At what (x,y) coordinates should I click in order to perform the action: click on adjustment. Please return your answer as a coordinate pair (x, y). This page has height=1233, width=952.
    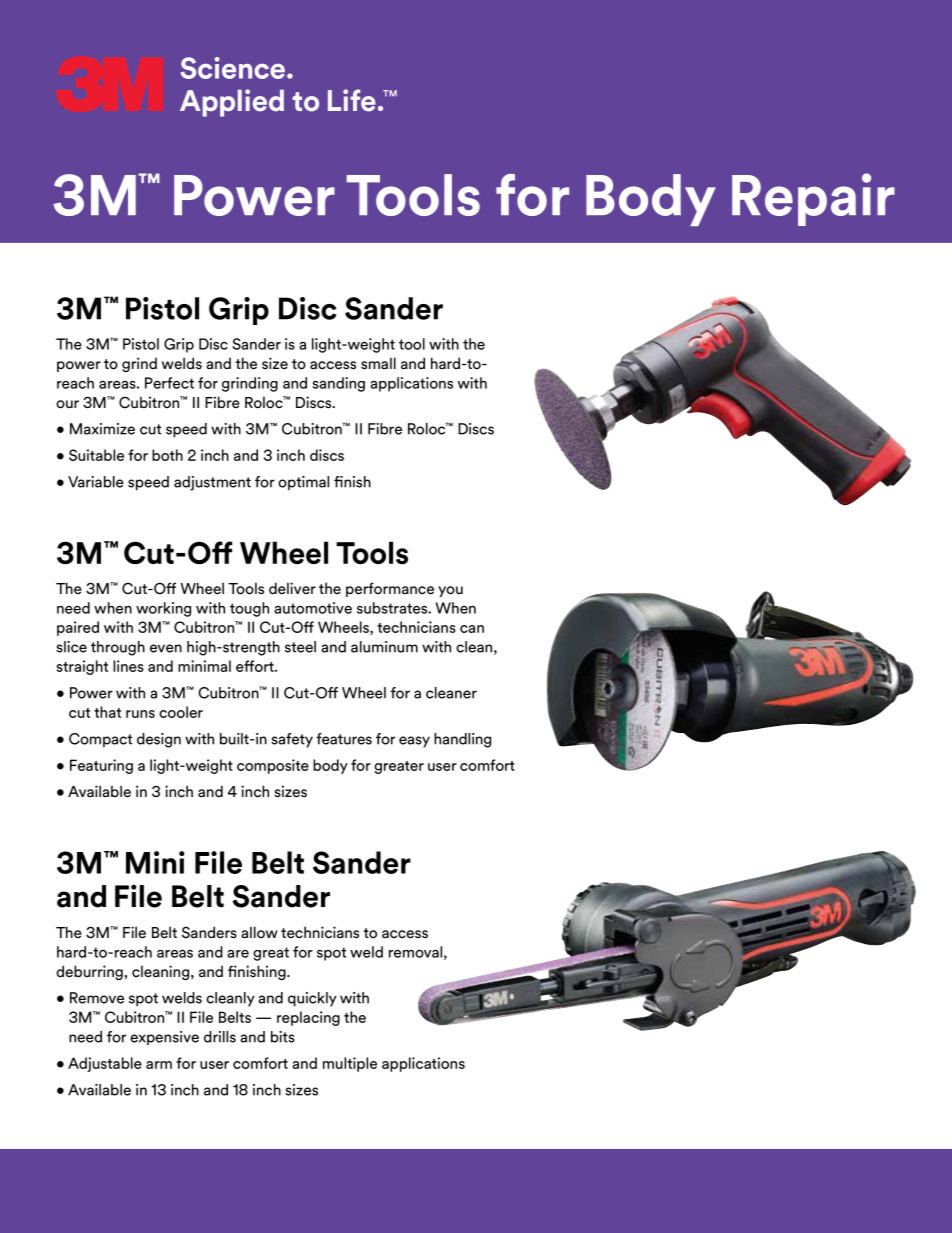
    Looking at the image, I should click on (212, 483).
